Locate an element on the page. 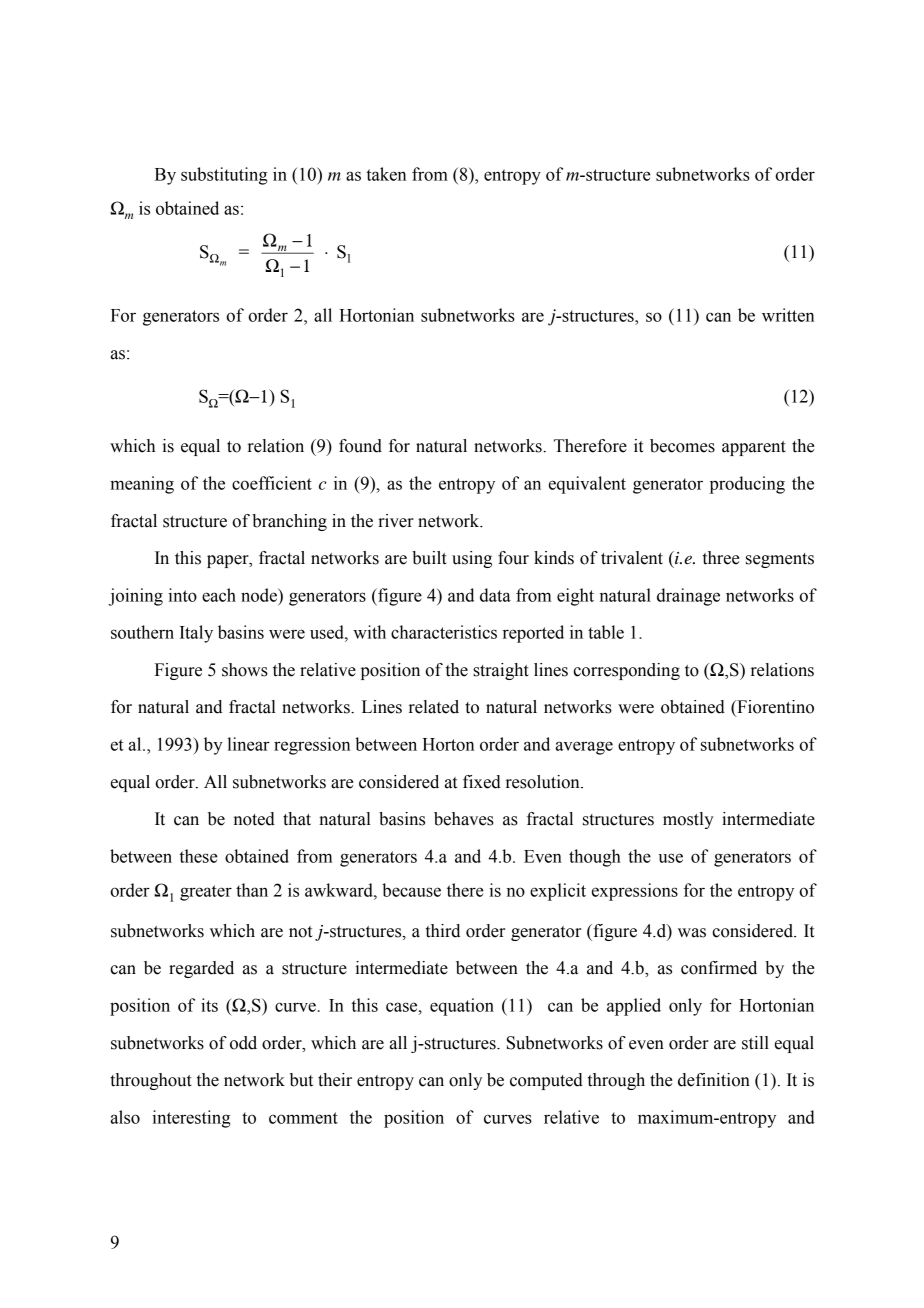 This document has width=924, height=1308. computed is located at coordinates (546, 1081).
